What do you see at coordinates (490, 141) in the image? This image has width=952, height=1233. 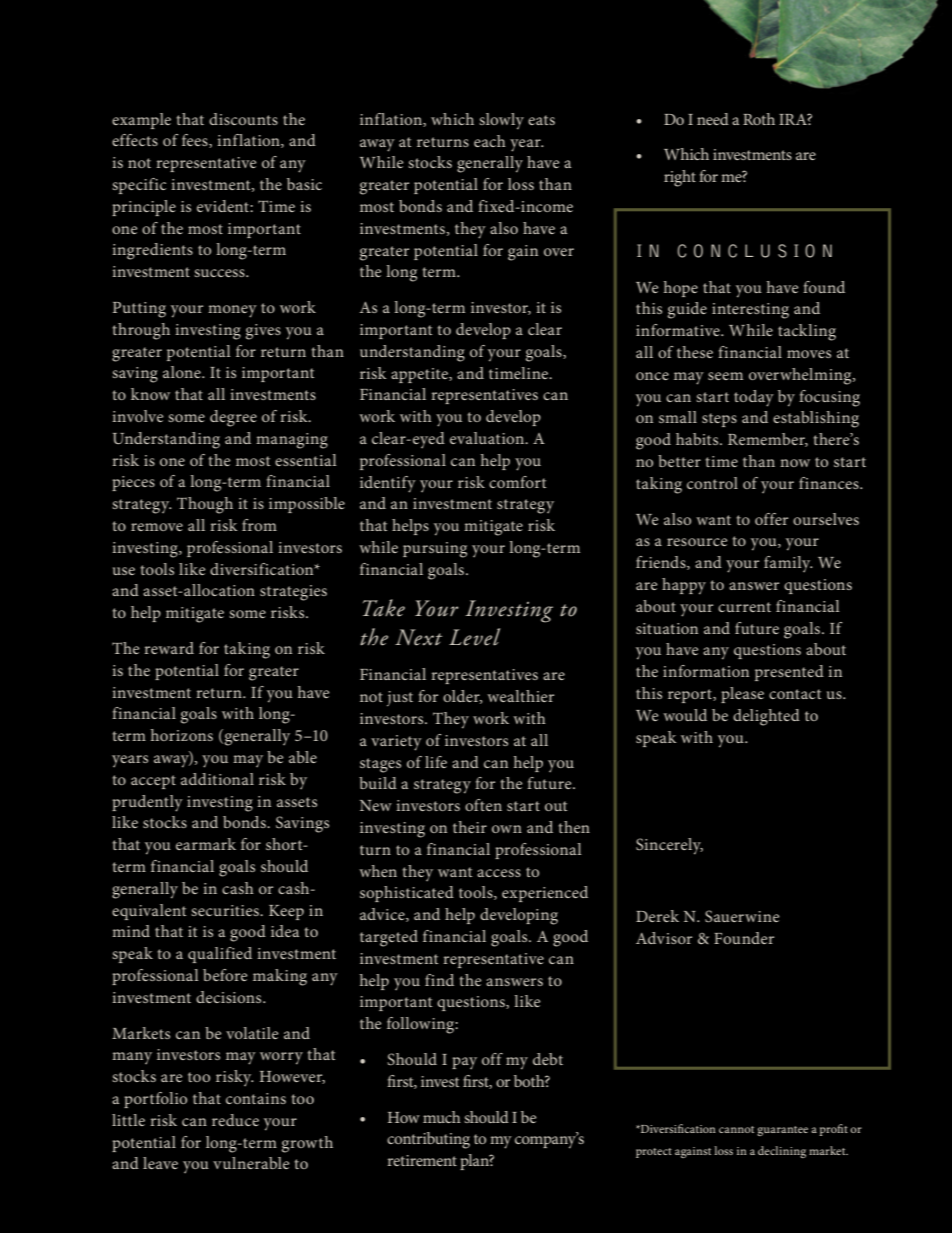 I see `each` at bounding box center [490, 141].
